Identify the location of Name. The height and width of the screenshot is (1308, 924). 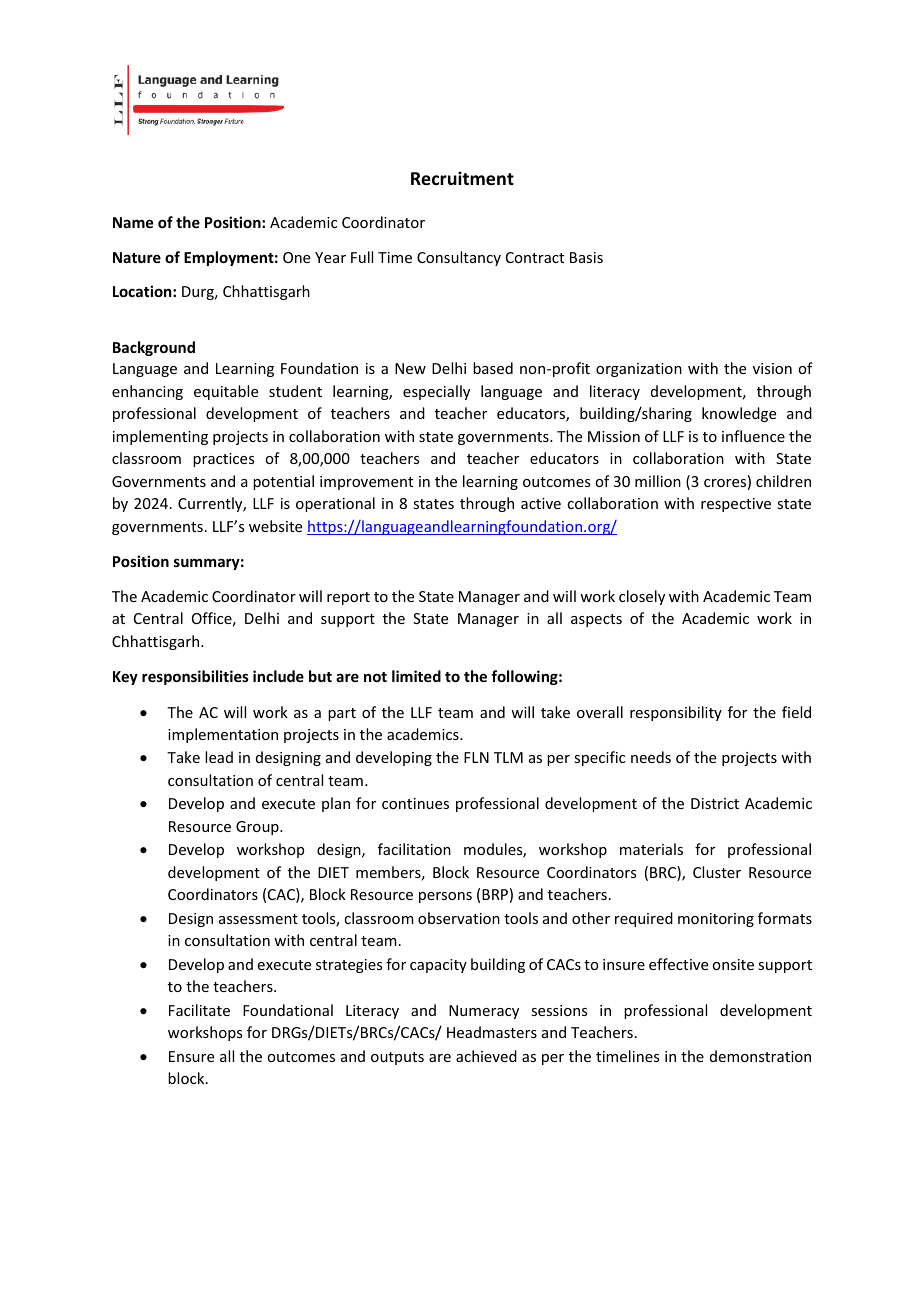
(133, 222).
